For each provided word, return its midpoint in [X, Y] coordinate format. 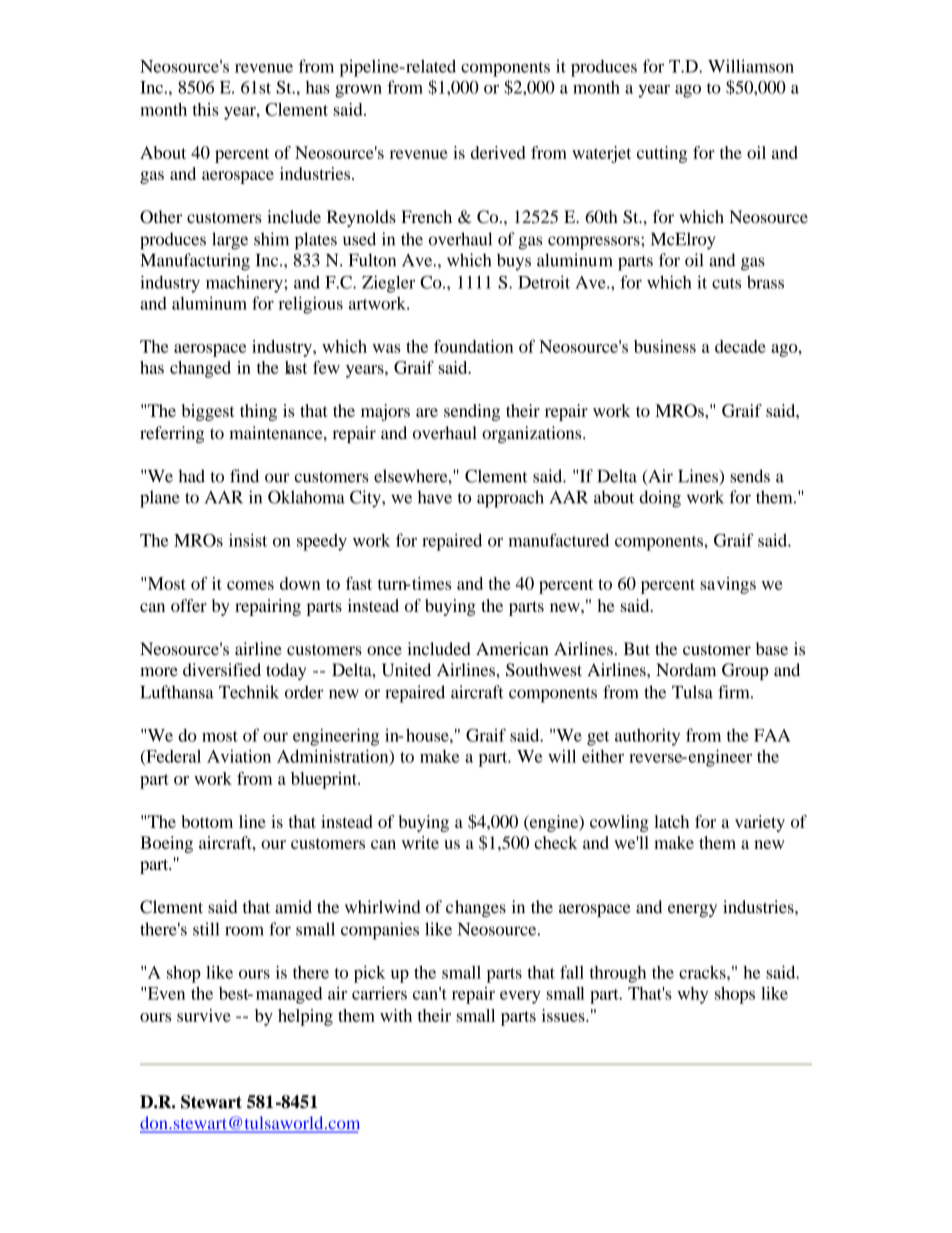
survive [204, 1015]
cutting [662, 154]
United [406, 670]
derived [498, 152]
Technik [249, 692]
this [205, 109]
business [665, 346]
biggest [208, 412]
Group [745, 671]
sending [472, 412]
